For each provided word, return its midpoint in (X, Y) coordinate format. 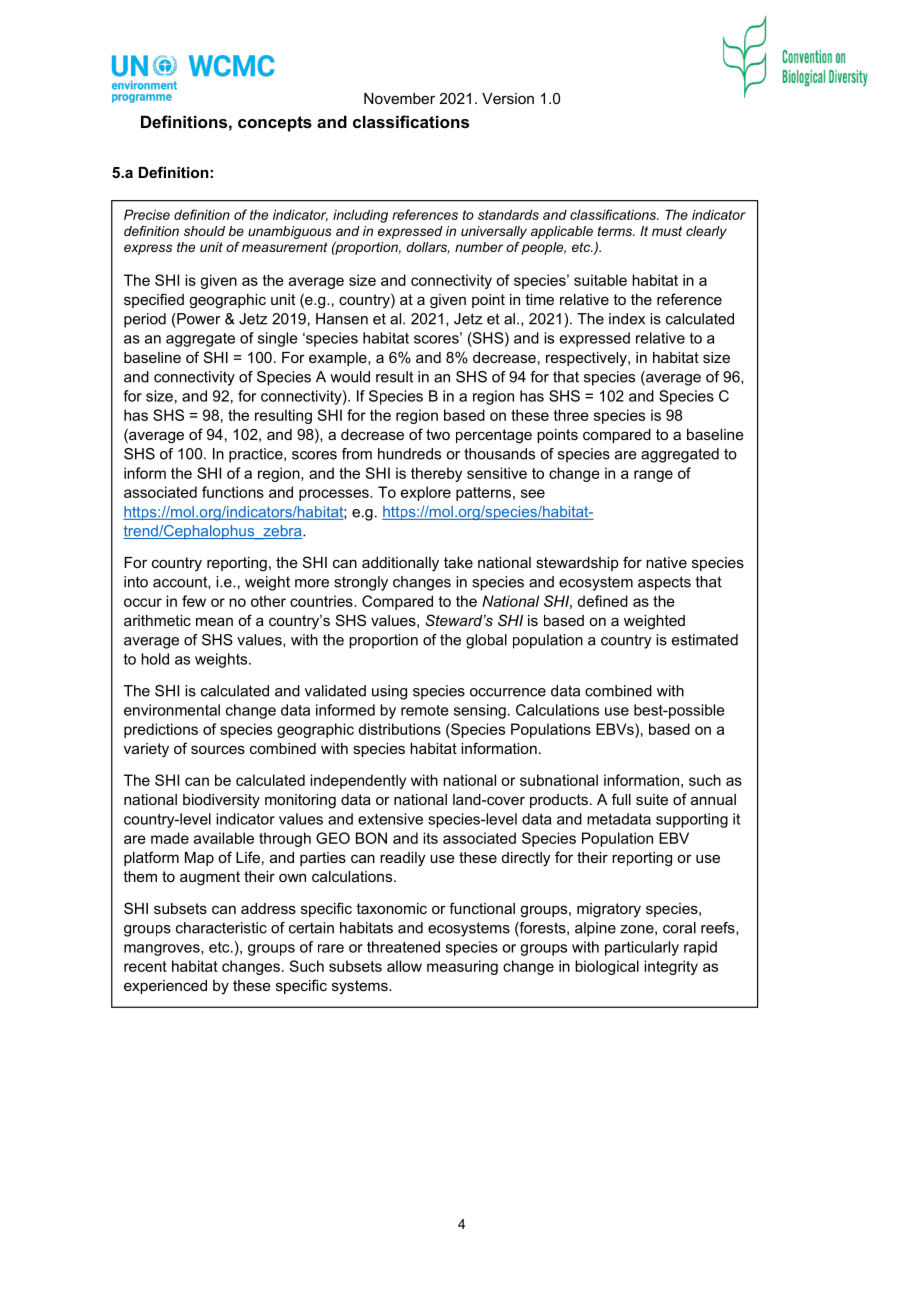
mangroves (163, 950)
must (667, 231)
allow (404, 966)
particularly (642, 948)
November (399, 98)
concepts (275, 124)
